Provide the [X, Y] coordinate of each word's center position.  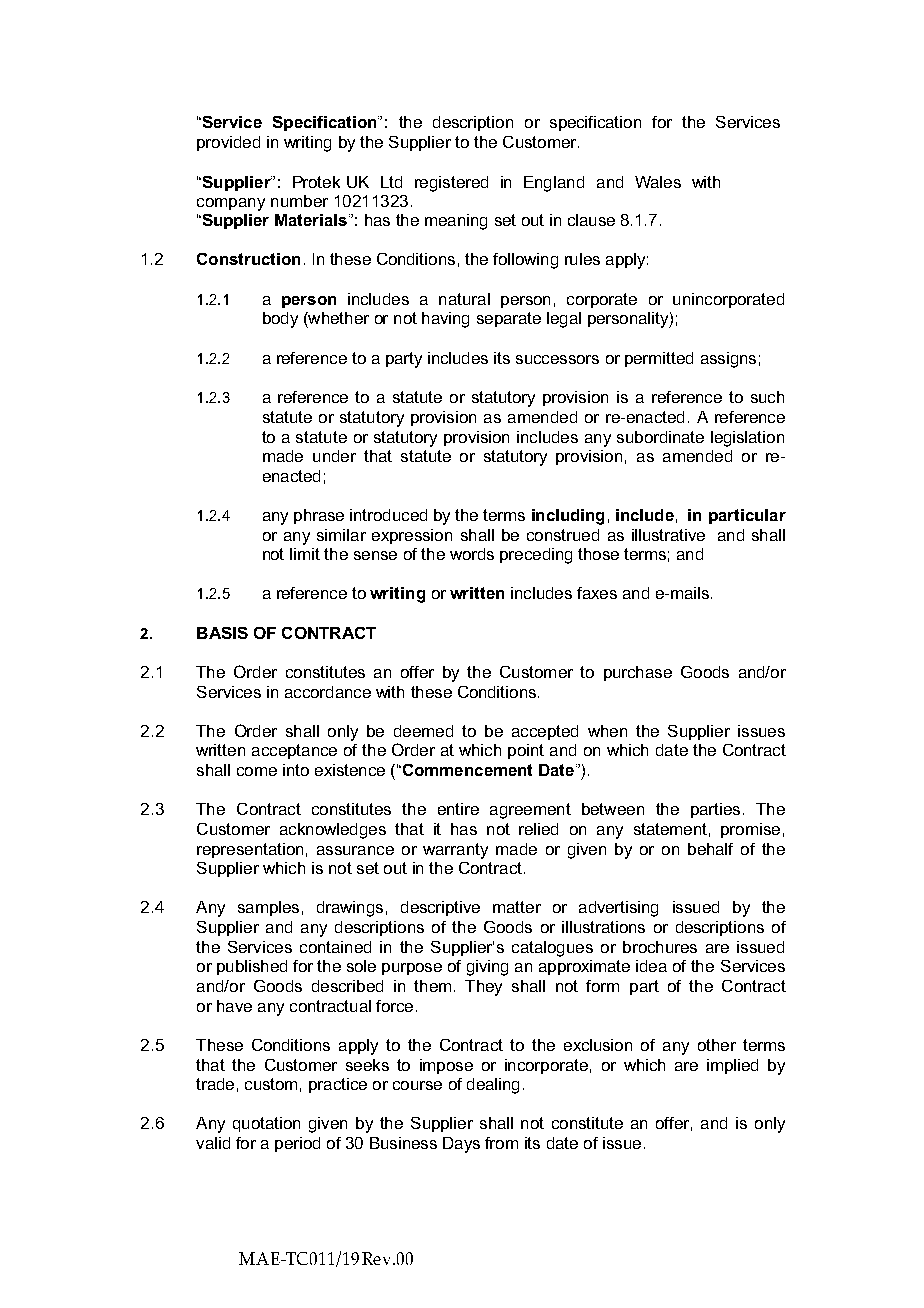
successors [557, 359]
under [334, 456]
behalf [710, 849]
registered [451, 184]
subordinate [660, 437]
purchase [638, 673]
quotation [266, 1124]
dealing [493, 1086]
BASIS [222, 633]
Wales [658, 182]
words [472, 554]
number [299, 201]
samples [268, 908]
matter [517, 907]
